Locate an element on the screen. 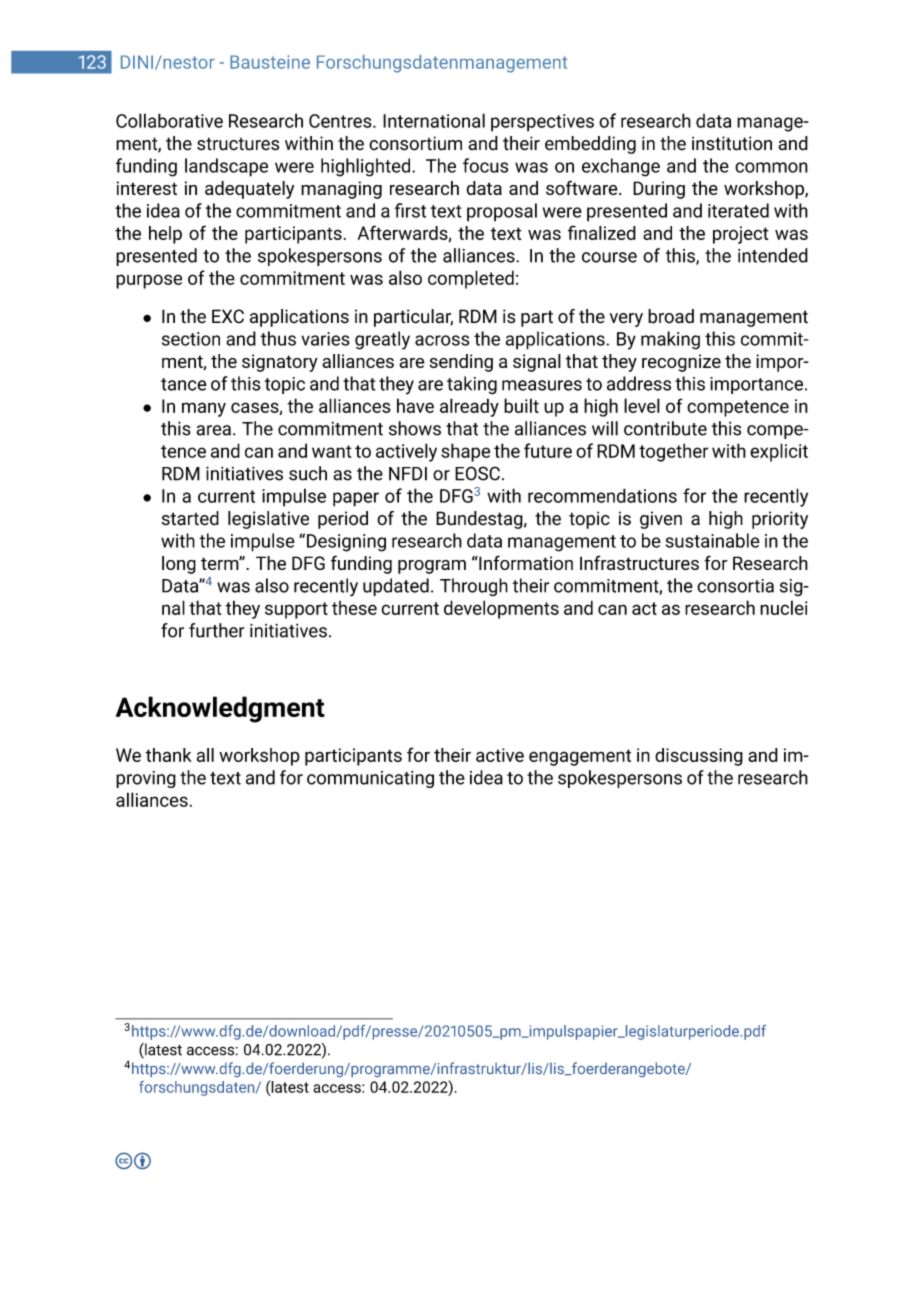 This screenshot has width=924, height=1308. International is located at coordinates (434, 120).
